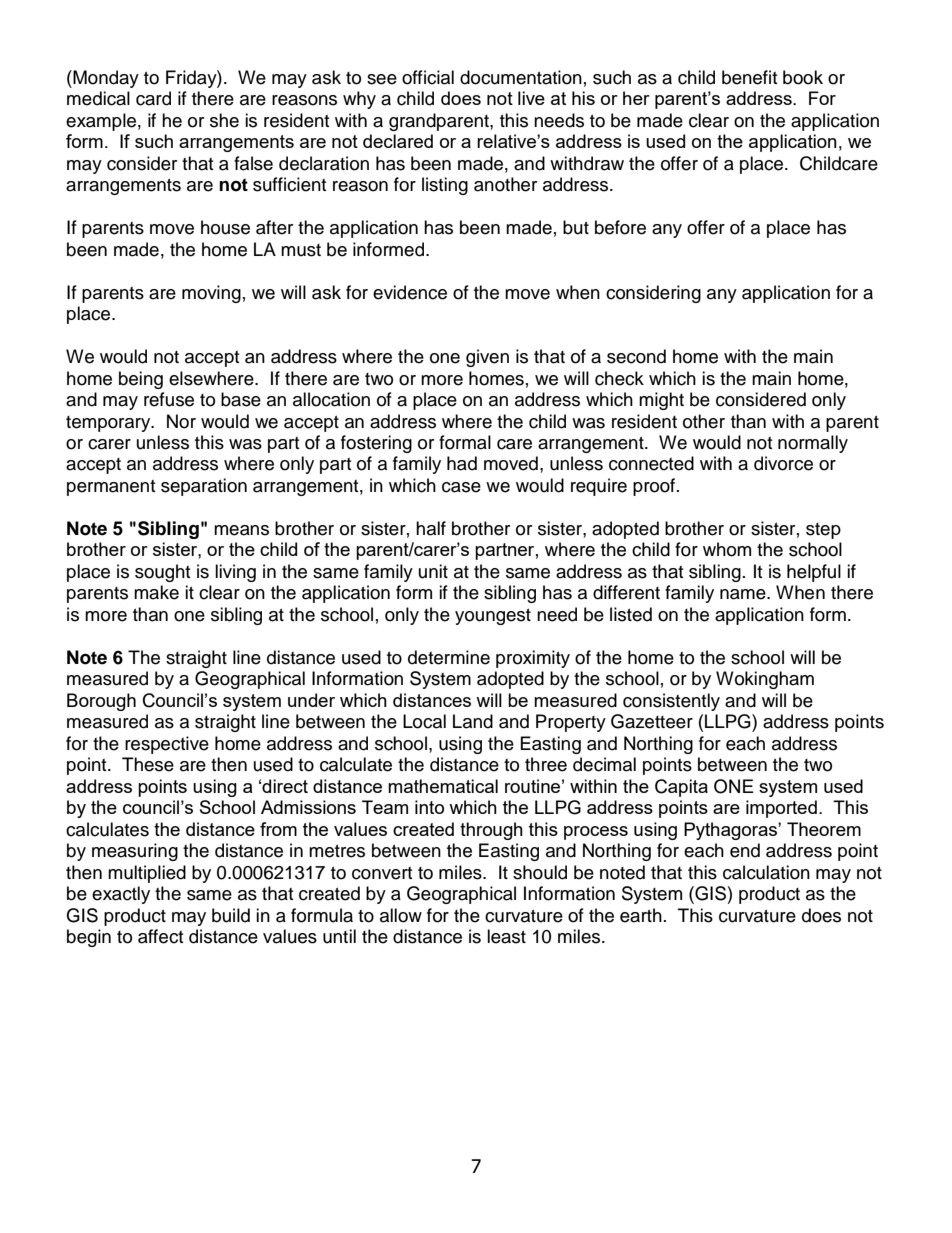  I want to click on consistently, so click(671, 702).
